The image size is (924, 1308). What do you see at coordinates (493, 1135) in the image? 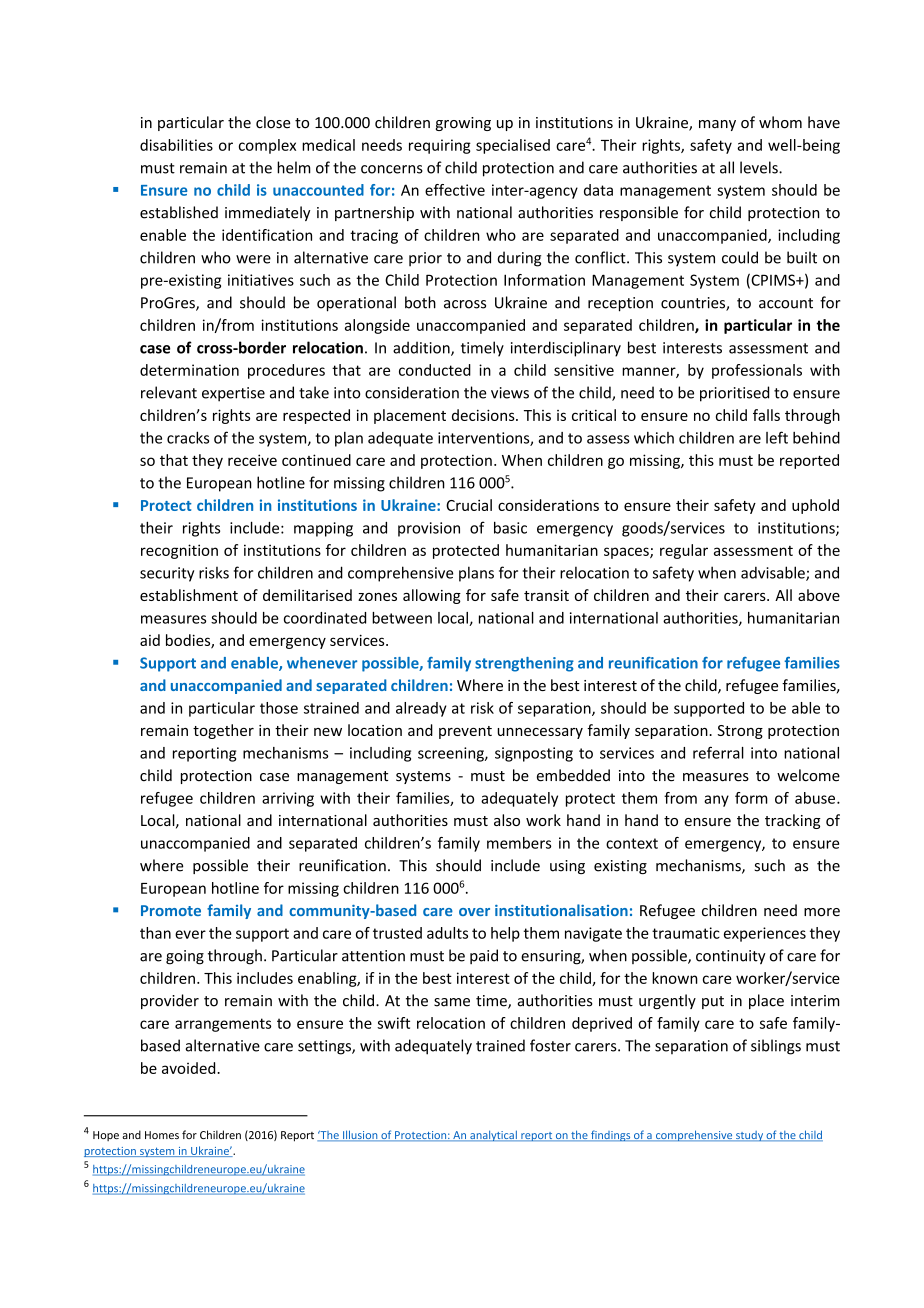
I see `analytical` at bounding box center [493, 1135].
